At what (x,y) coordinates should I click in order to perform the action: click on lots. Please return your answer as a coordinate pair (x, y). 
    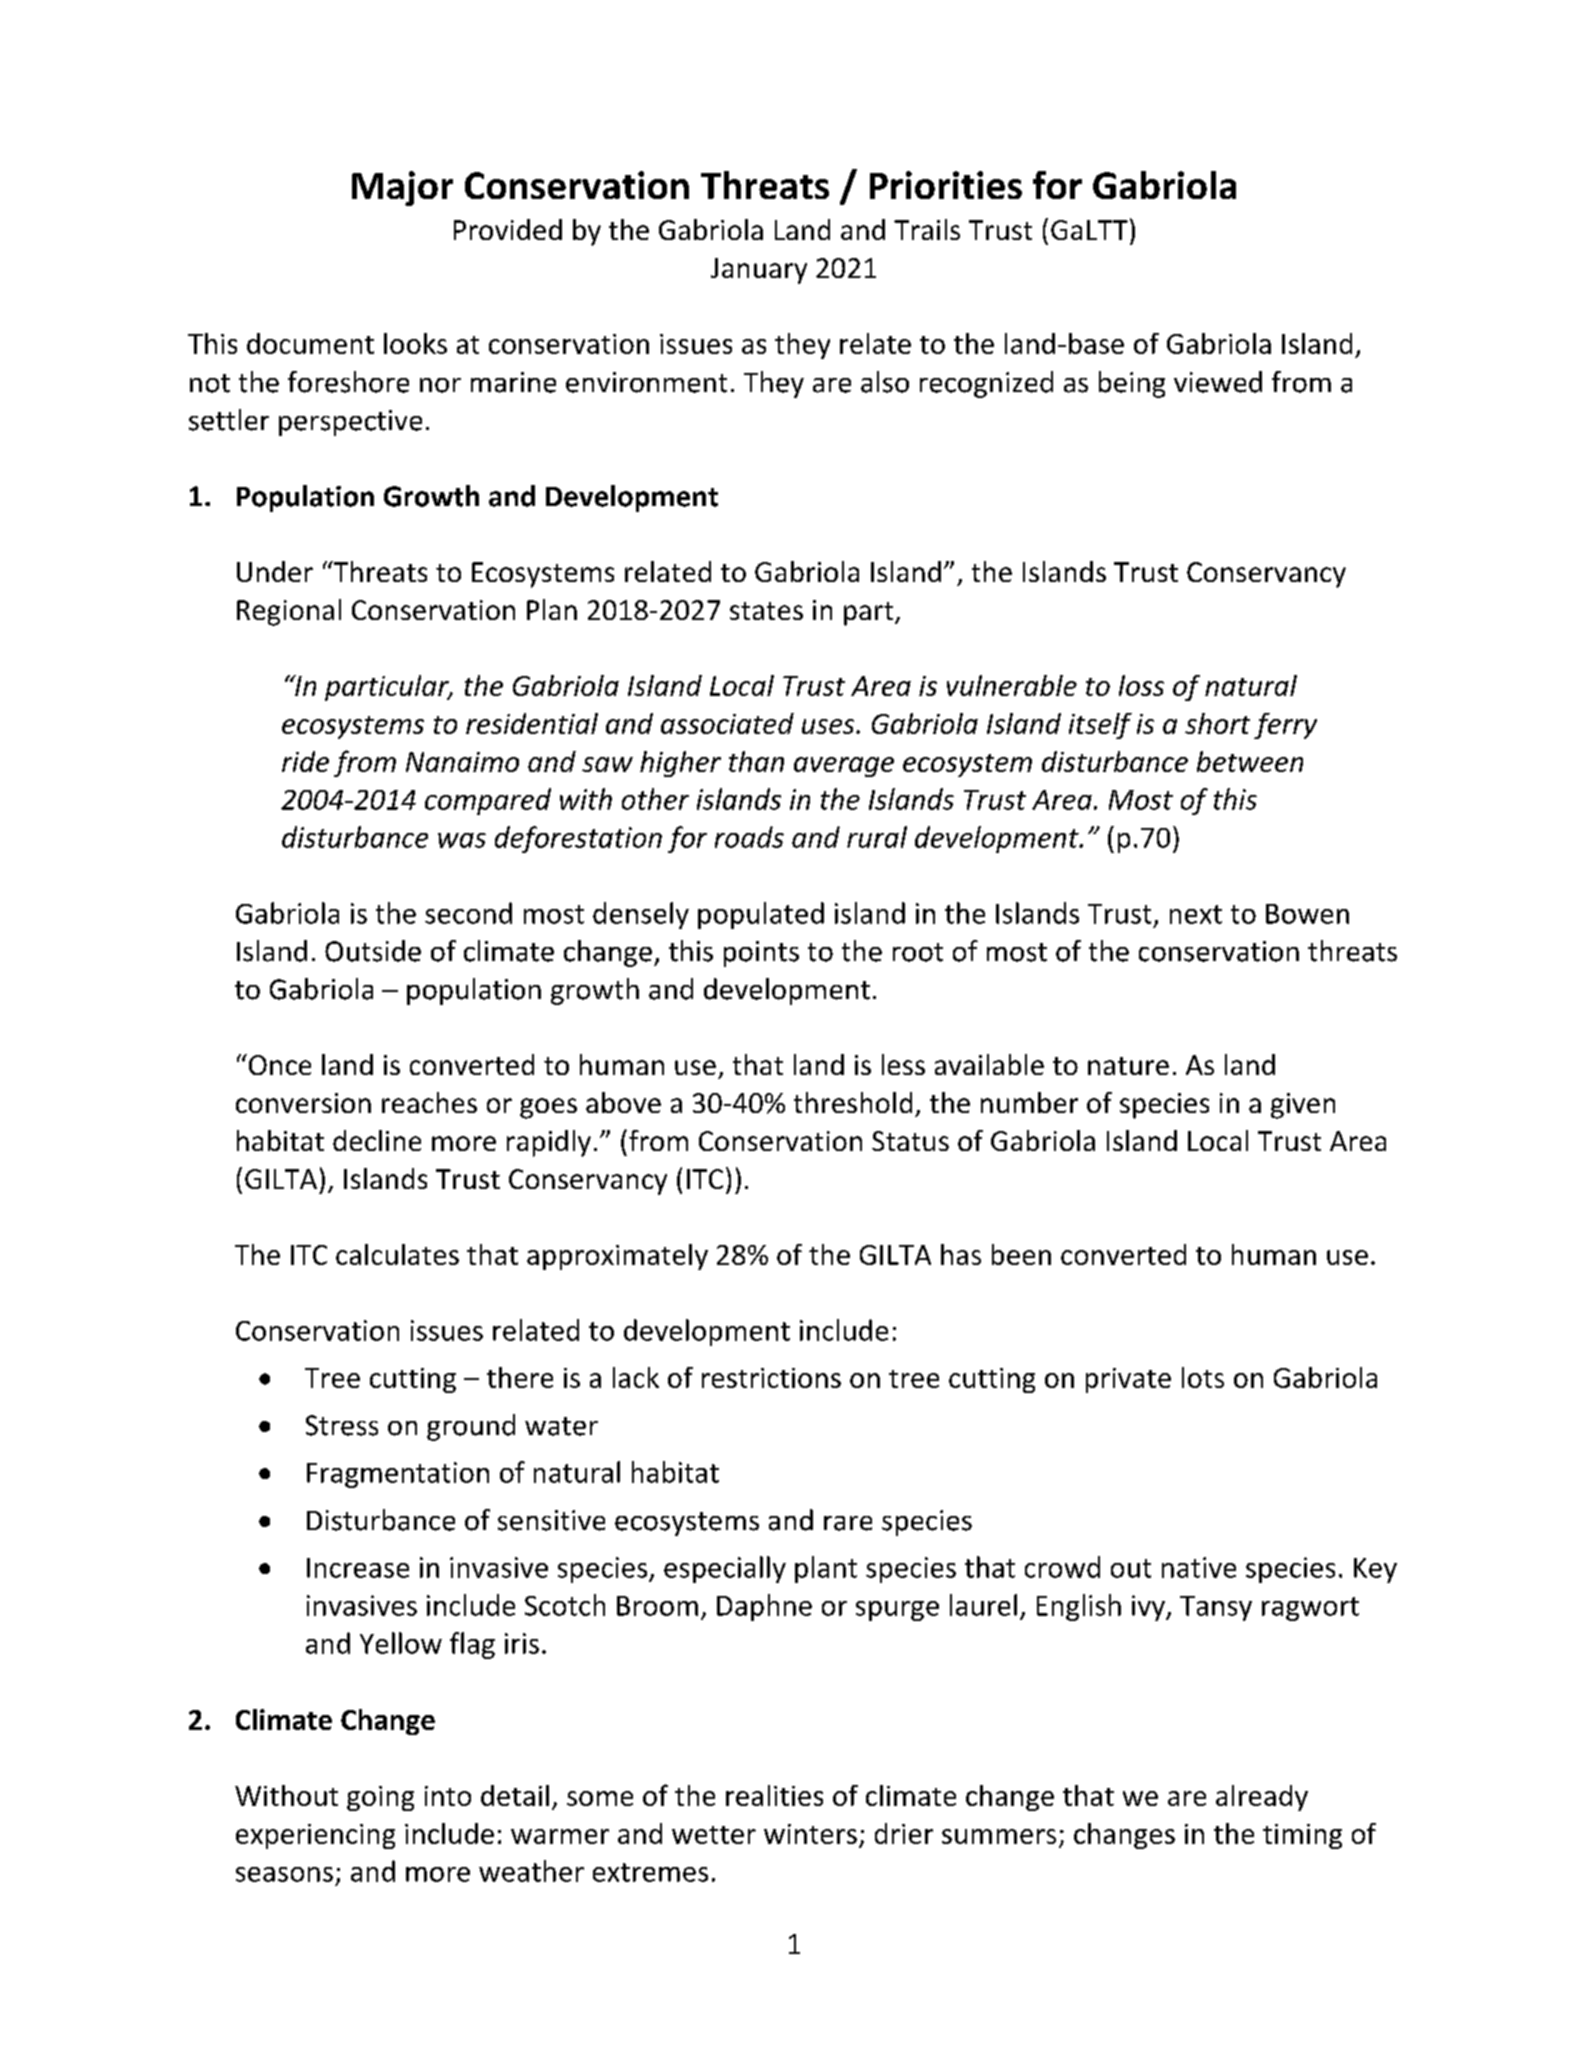
    Looking at the image, I should click on (1203, 1377).
